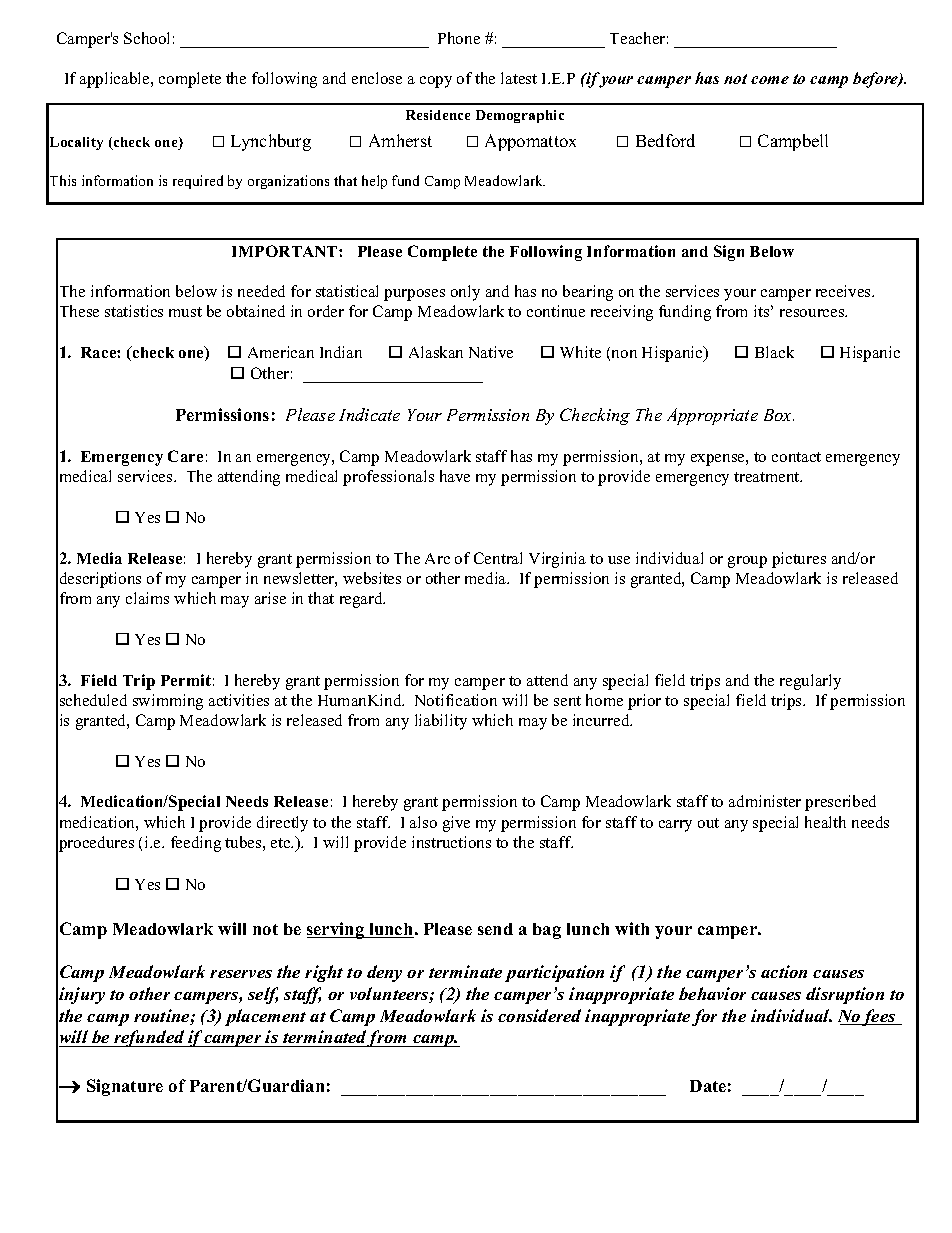  Describe the element at coordinates (491, 352) in the page. I see `Native` at that location.
